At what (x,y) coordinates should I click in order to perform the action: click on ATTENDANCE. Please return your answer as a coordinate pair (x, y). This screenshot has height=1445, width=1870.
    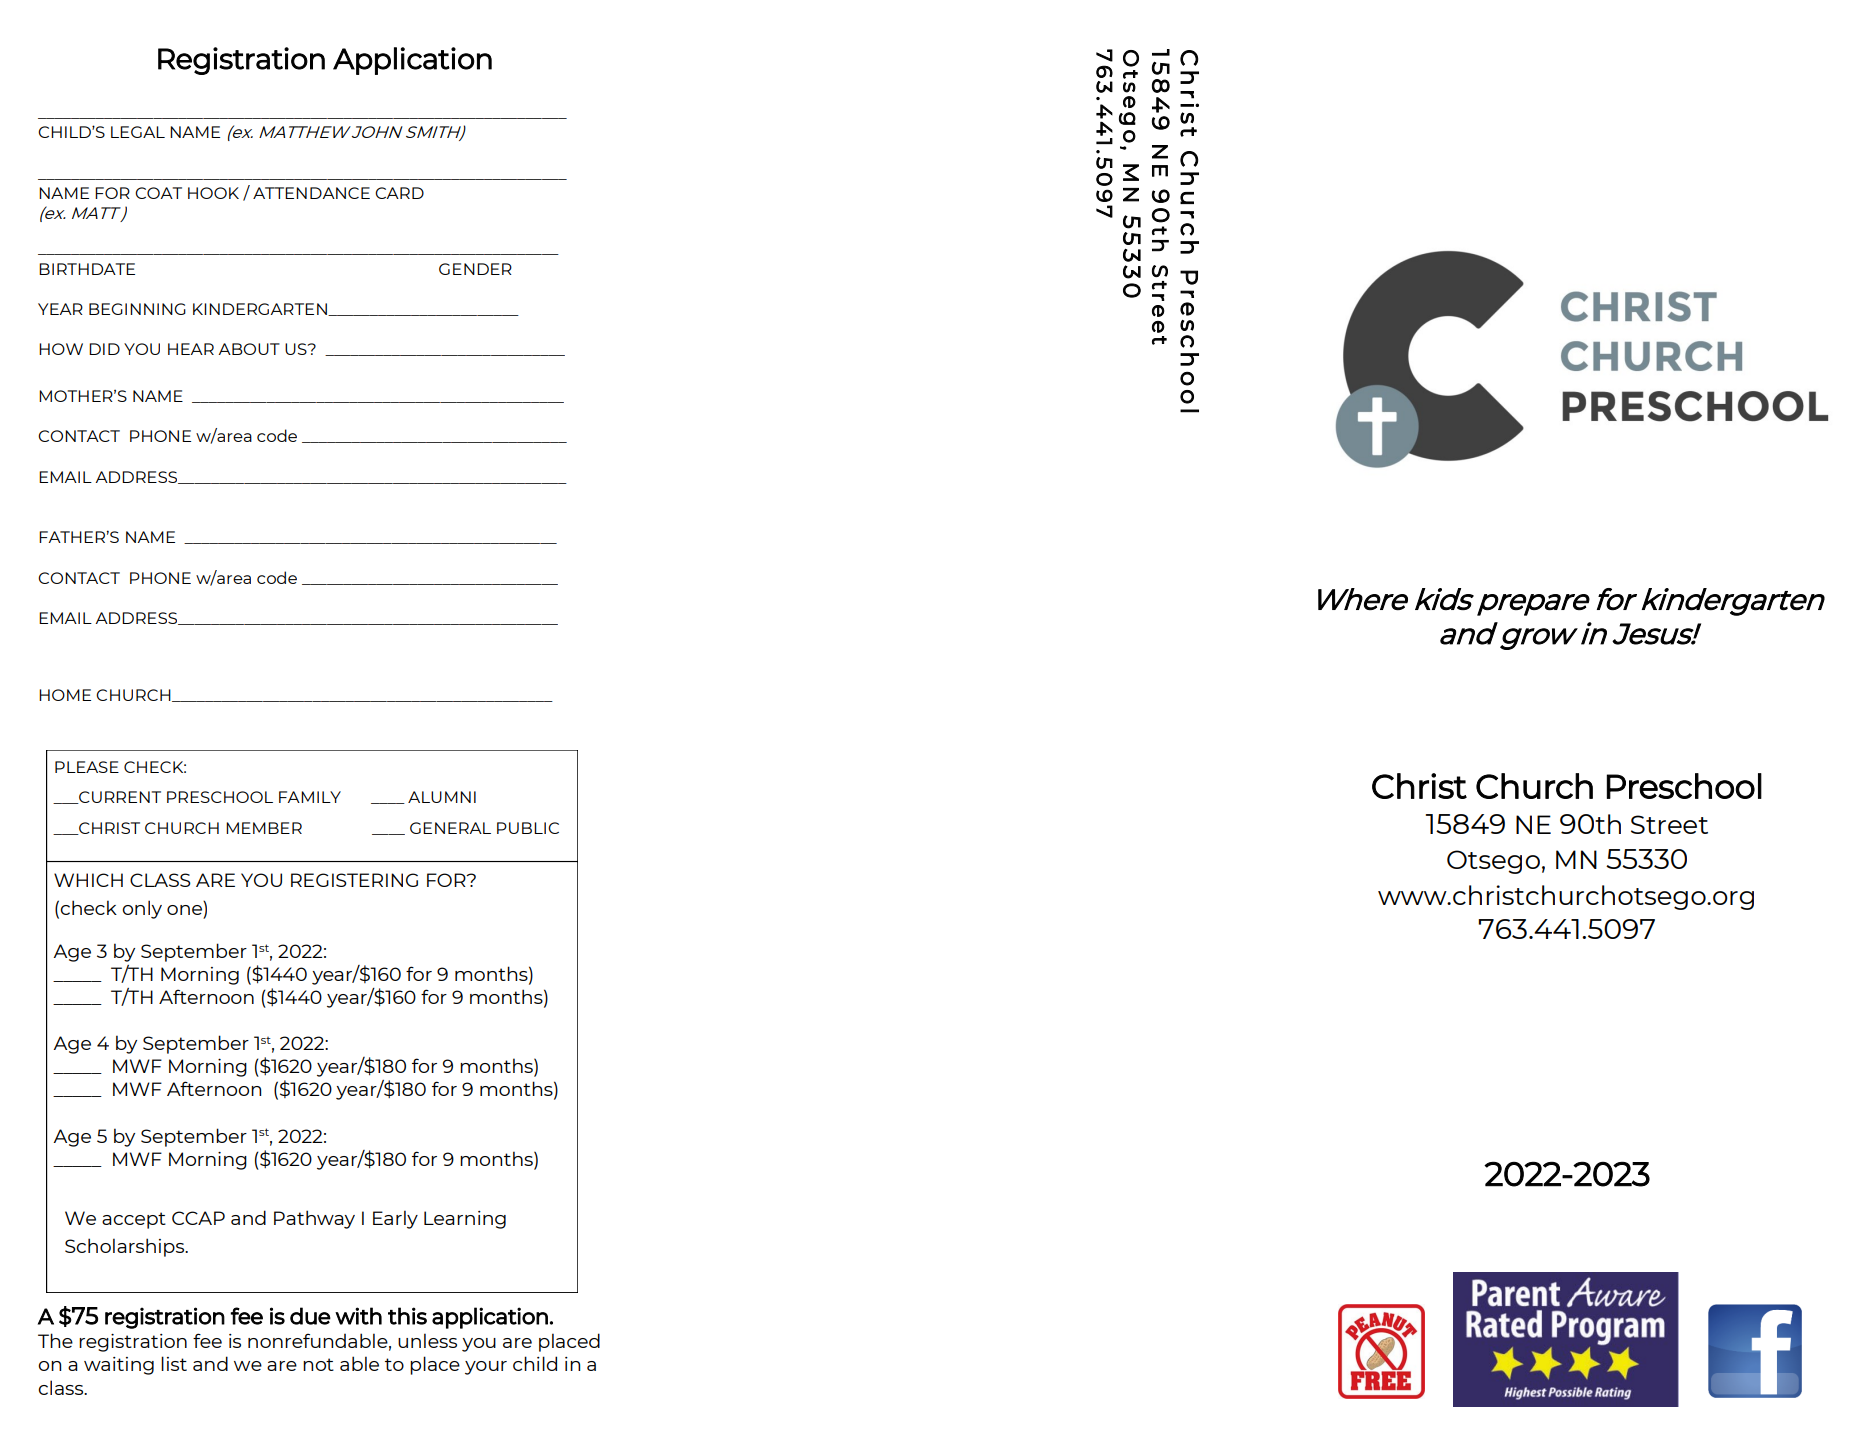
    Looking at the image, I should click on (311, 193).
